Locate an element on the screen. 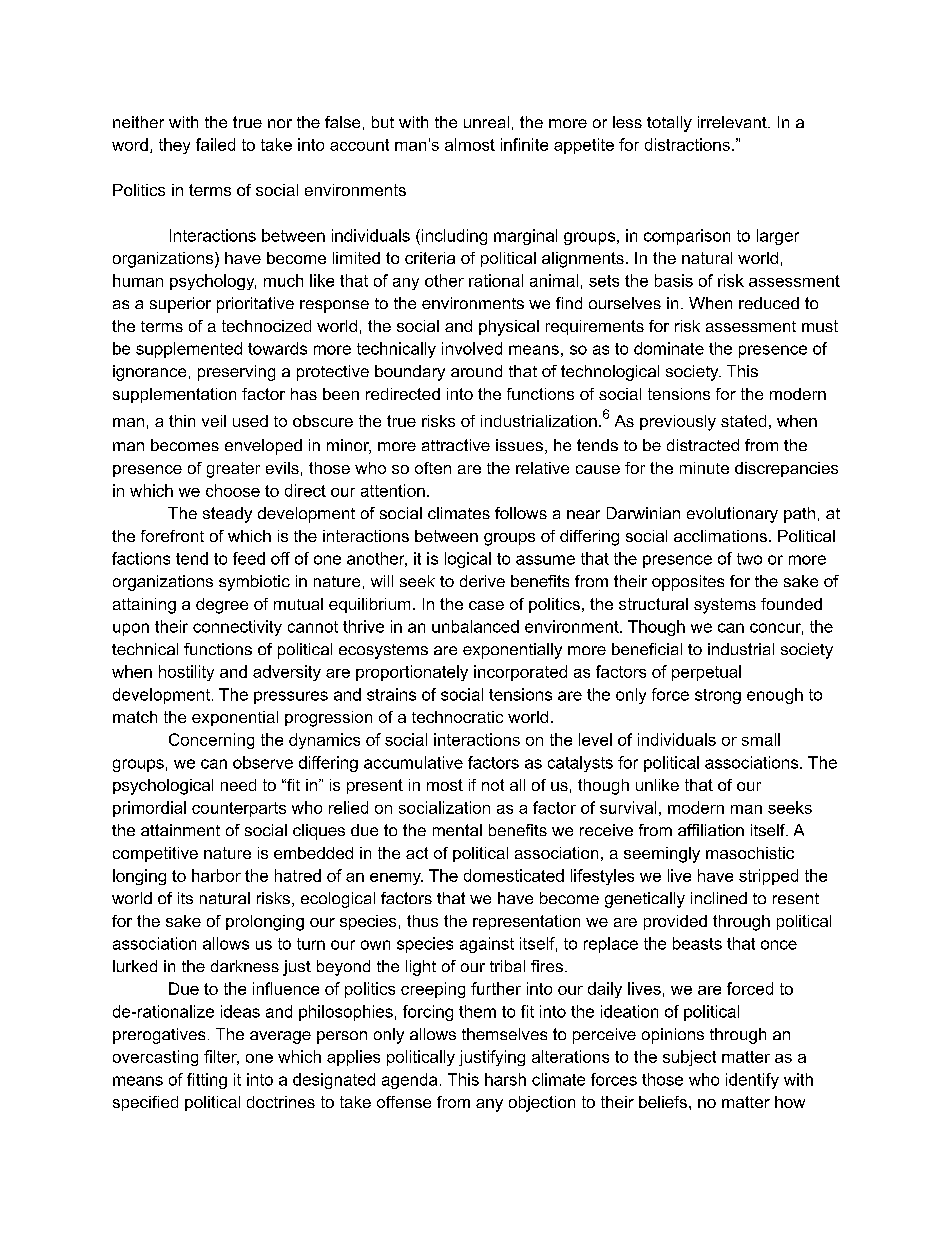 This screenshot has height=1233, width=952. case is located at coordinates (486, 605).
